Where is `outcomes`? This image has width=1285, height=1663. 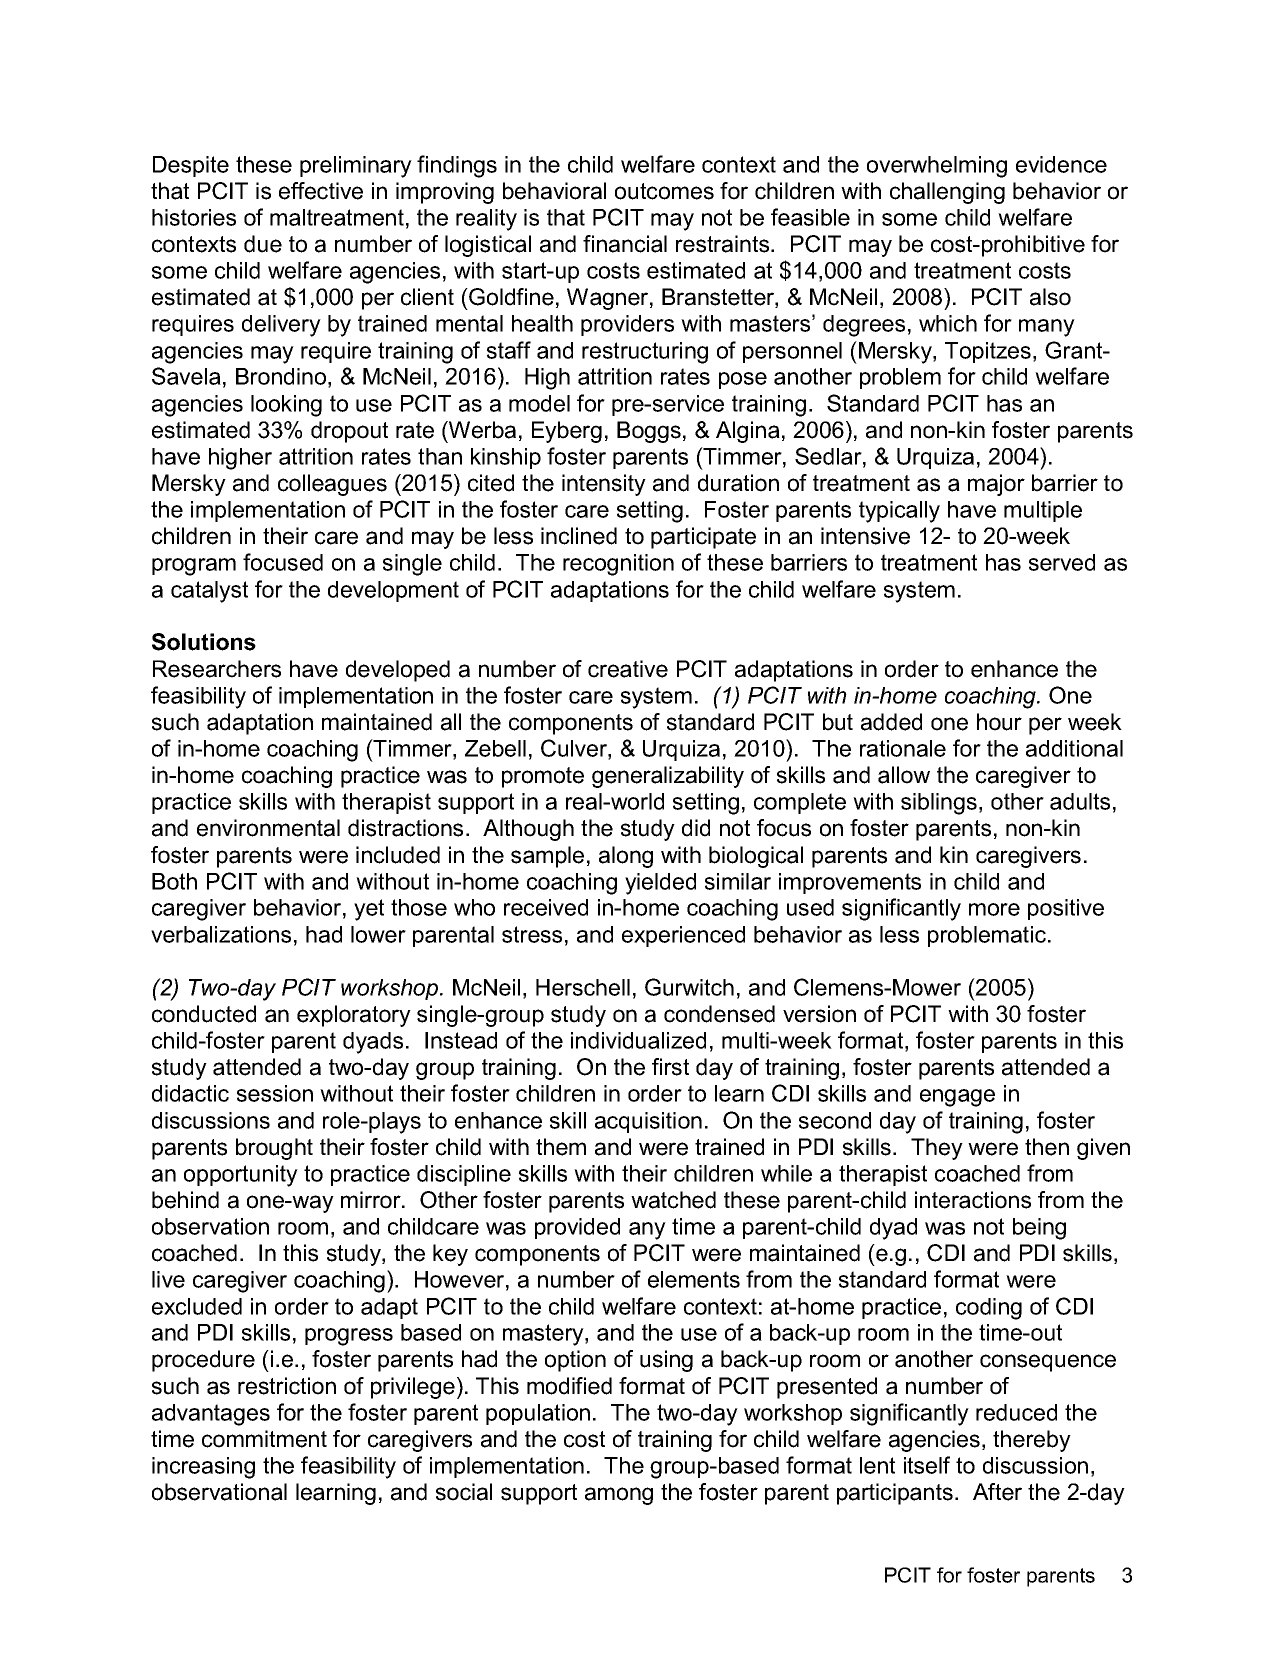 outcomes is located at coordinates (664, 191).
